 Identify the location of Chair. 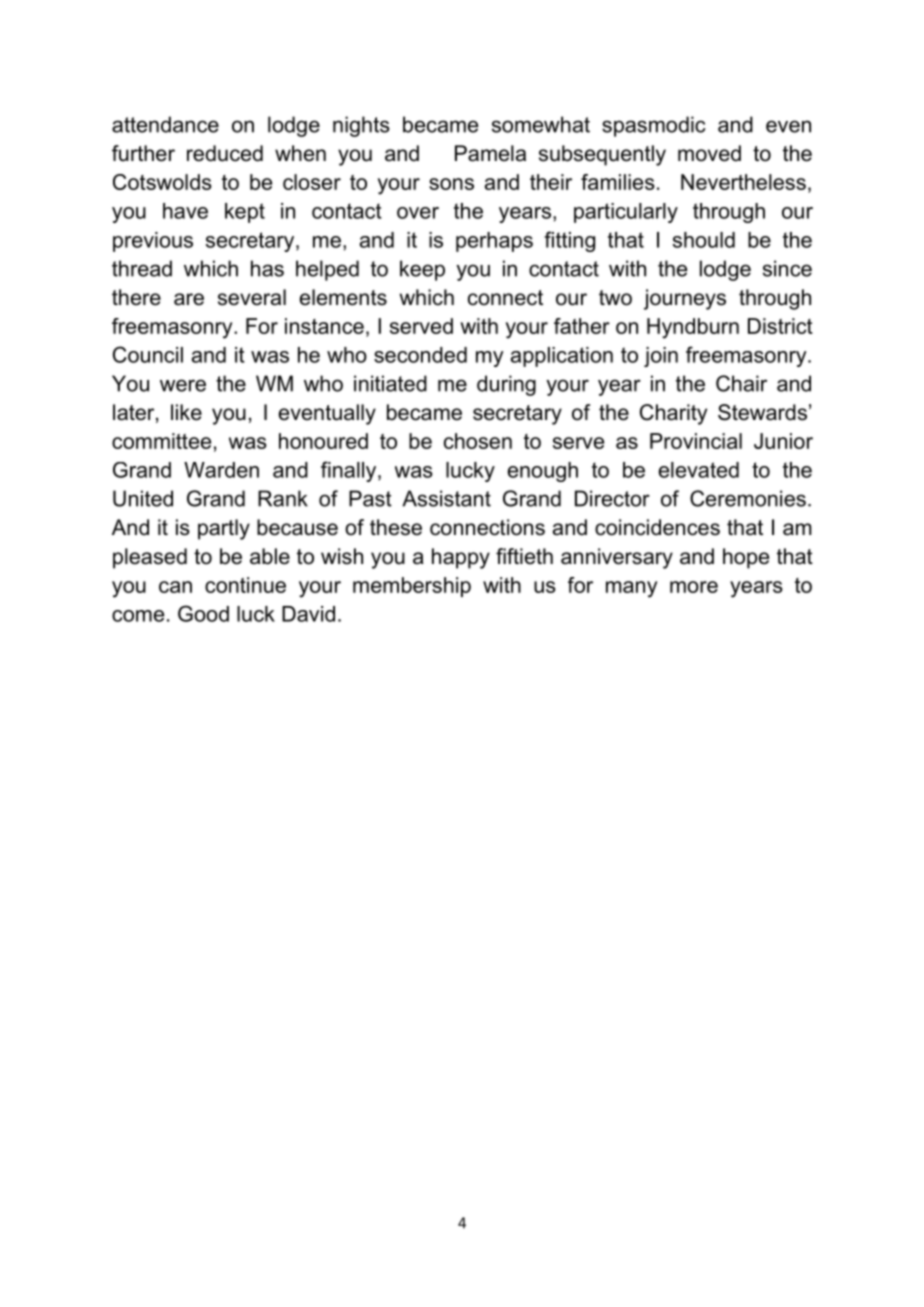
(741, 383).
